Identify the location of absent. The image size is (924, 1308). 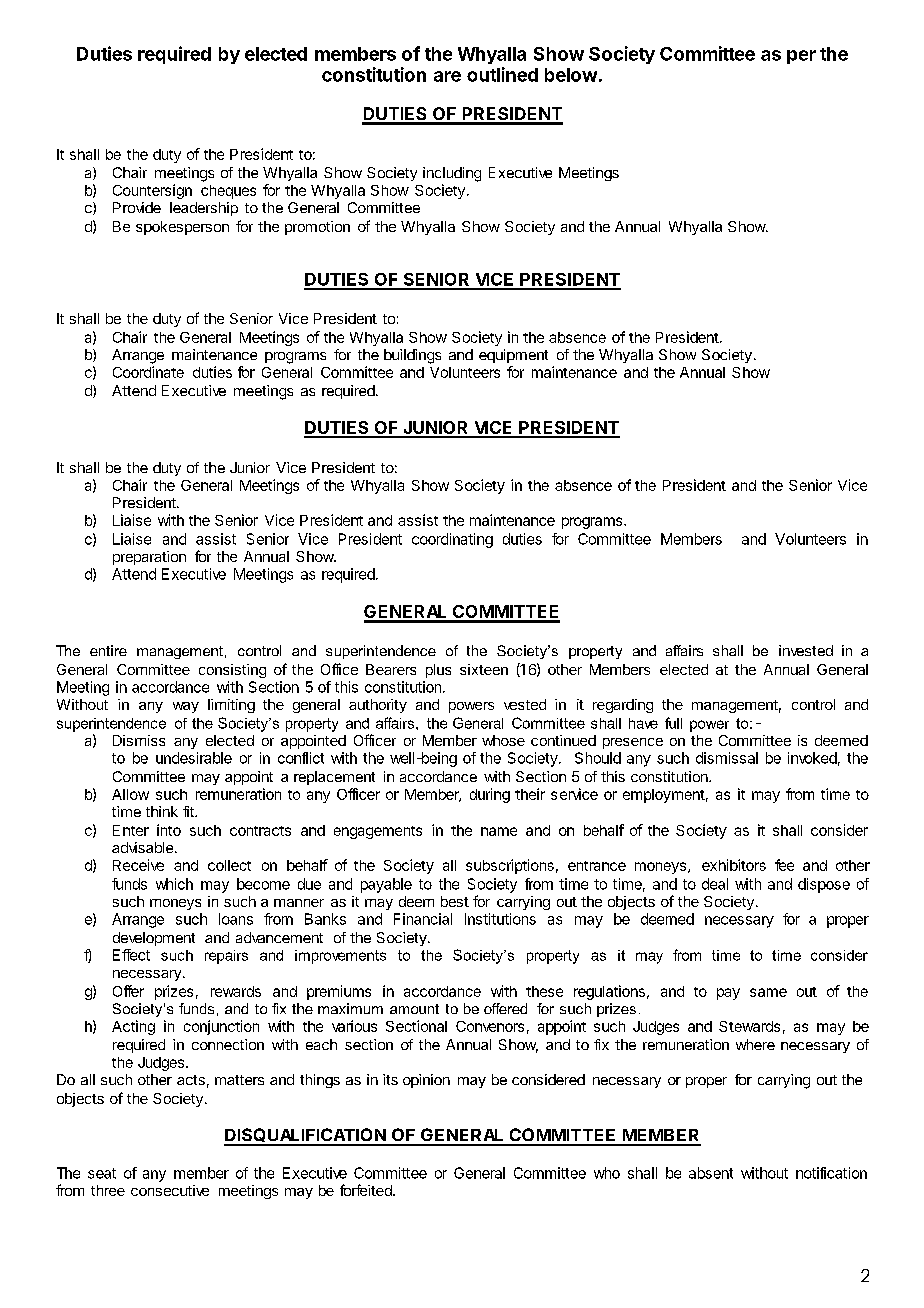
(711, 1173).
